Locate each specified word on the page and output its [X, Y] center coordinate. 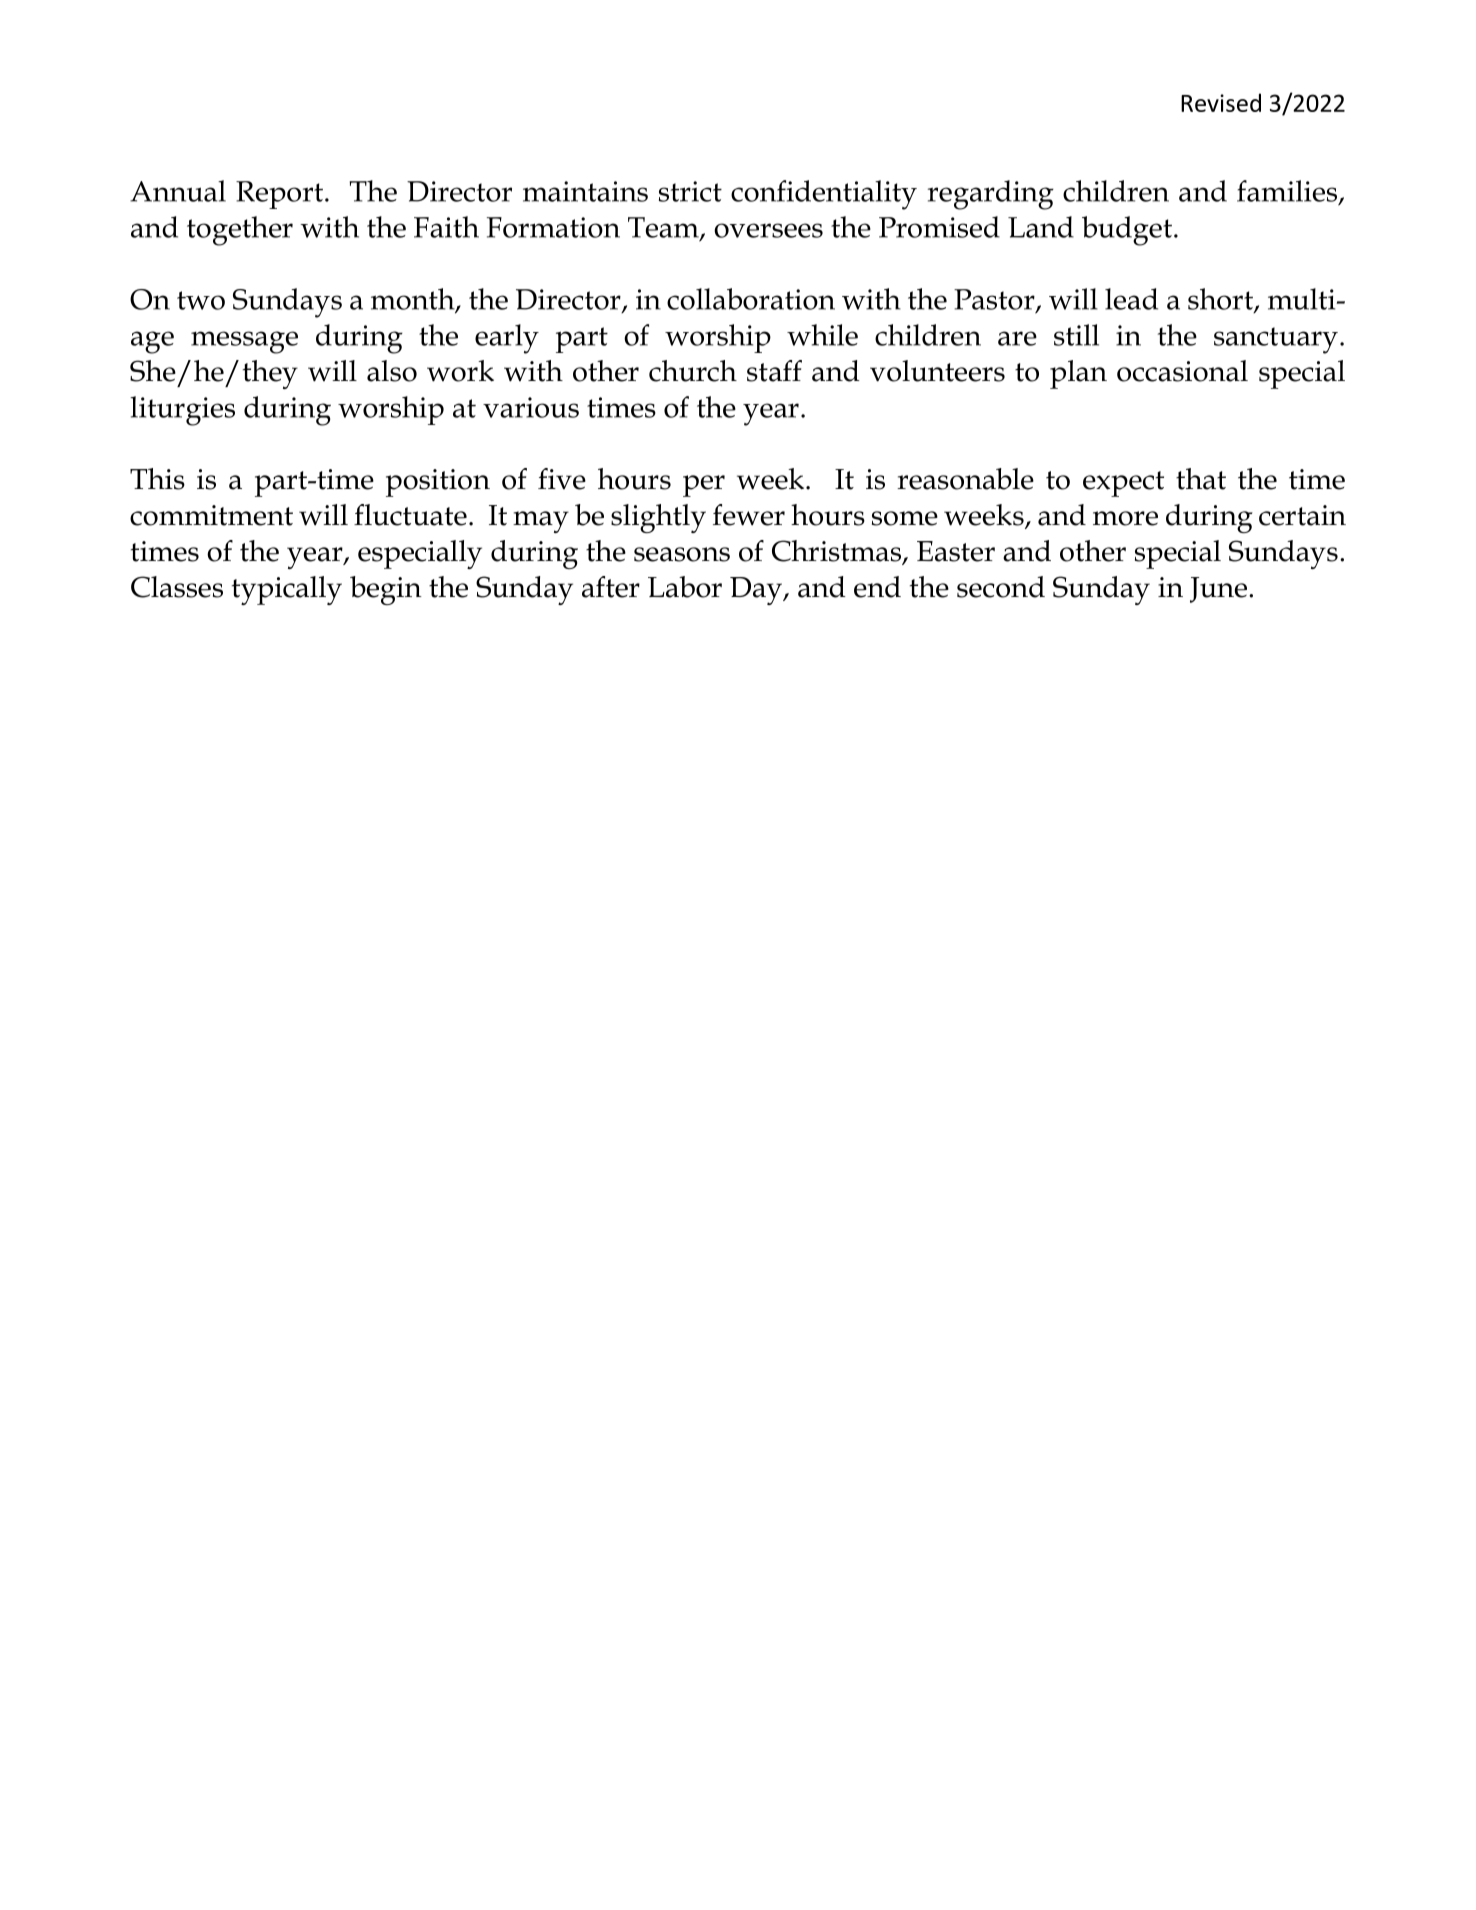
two [201, 300]
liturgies [182, 411]
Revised [1221, 102]
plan [1078, 374]
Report [281, 195]
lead [1131, 299]
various [531, 407]
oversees [768, 230]
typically [287, 590]
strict [690, 191]
